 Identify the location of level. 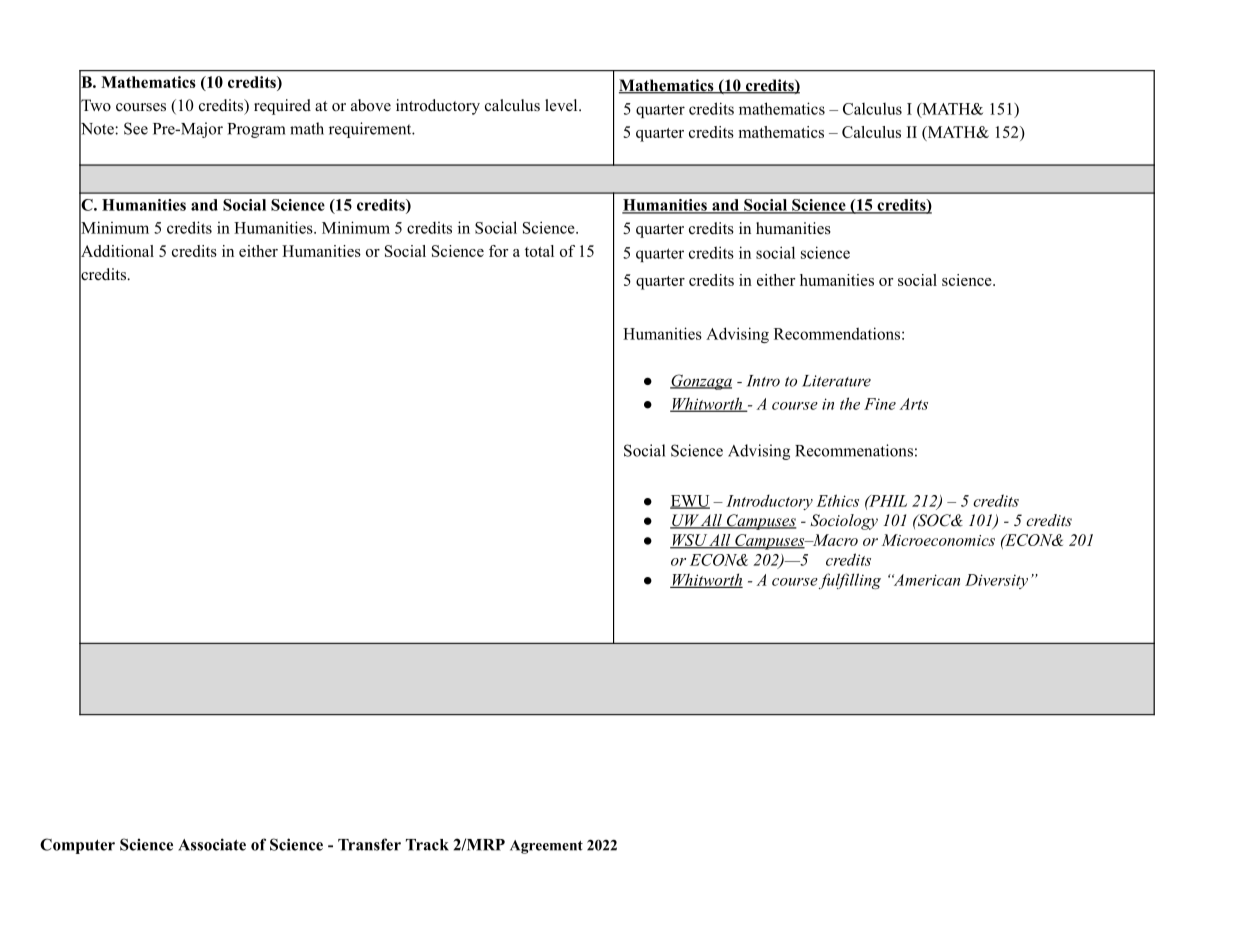
(562, 105).
